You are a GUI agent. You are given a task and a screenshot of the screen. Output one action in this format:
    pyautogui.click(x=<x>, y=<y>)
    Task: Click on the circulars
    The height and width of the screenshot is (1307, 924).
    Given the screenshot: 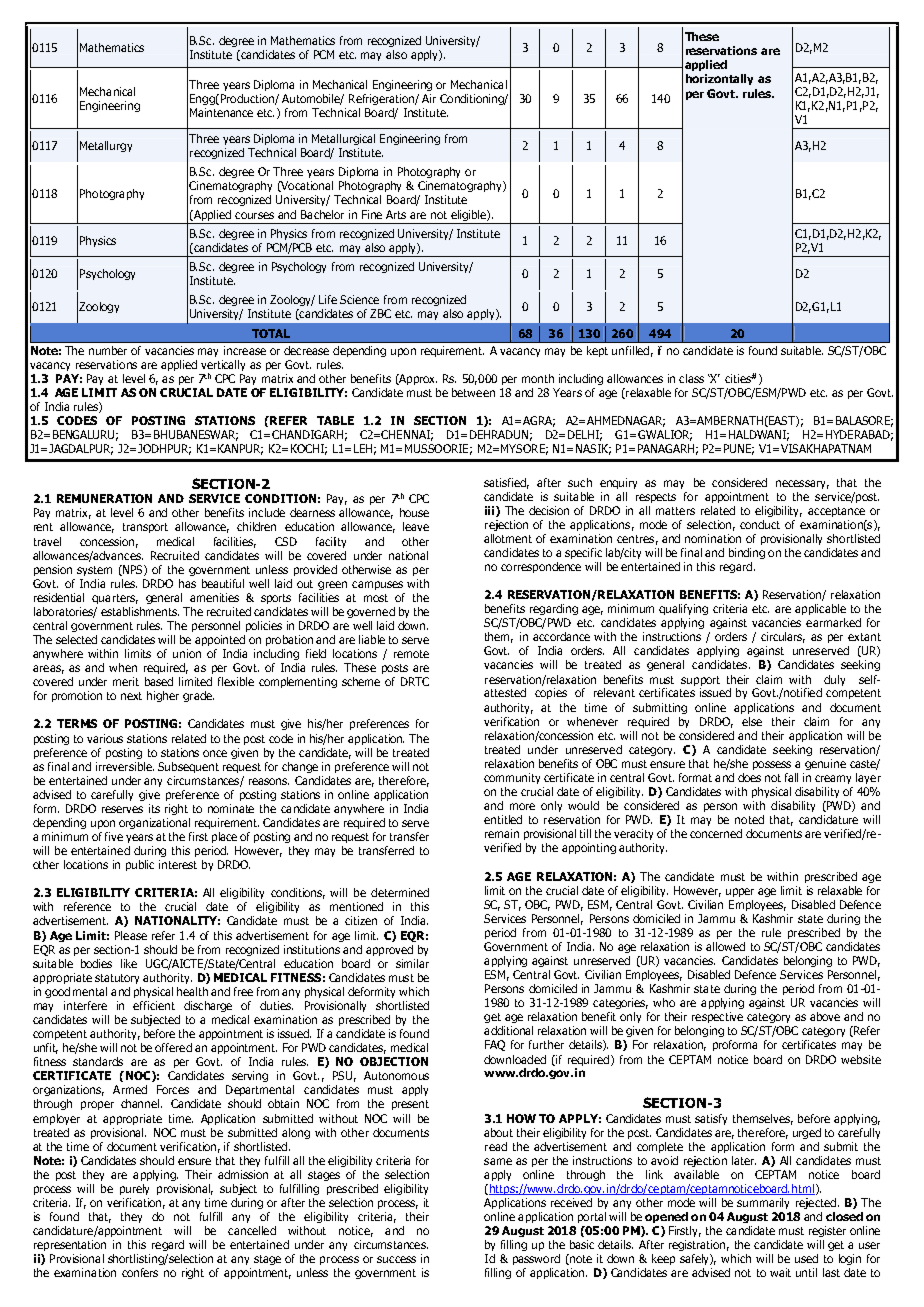 What is the action you would take?
    pyautogui.click(x=783, y=637)
